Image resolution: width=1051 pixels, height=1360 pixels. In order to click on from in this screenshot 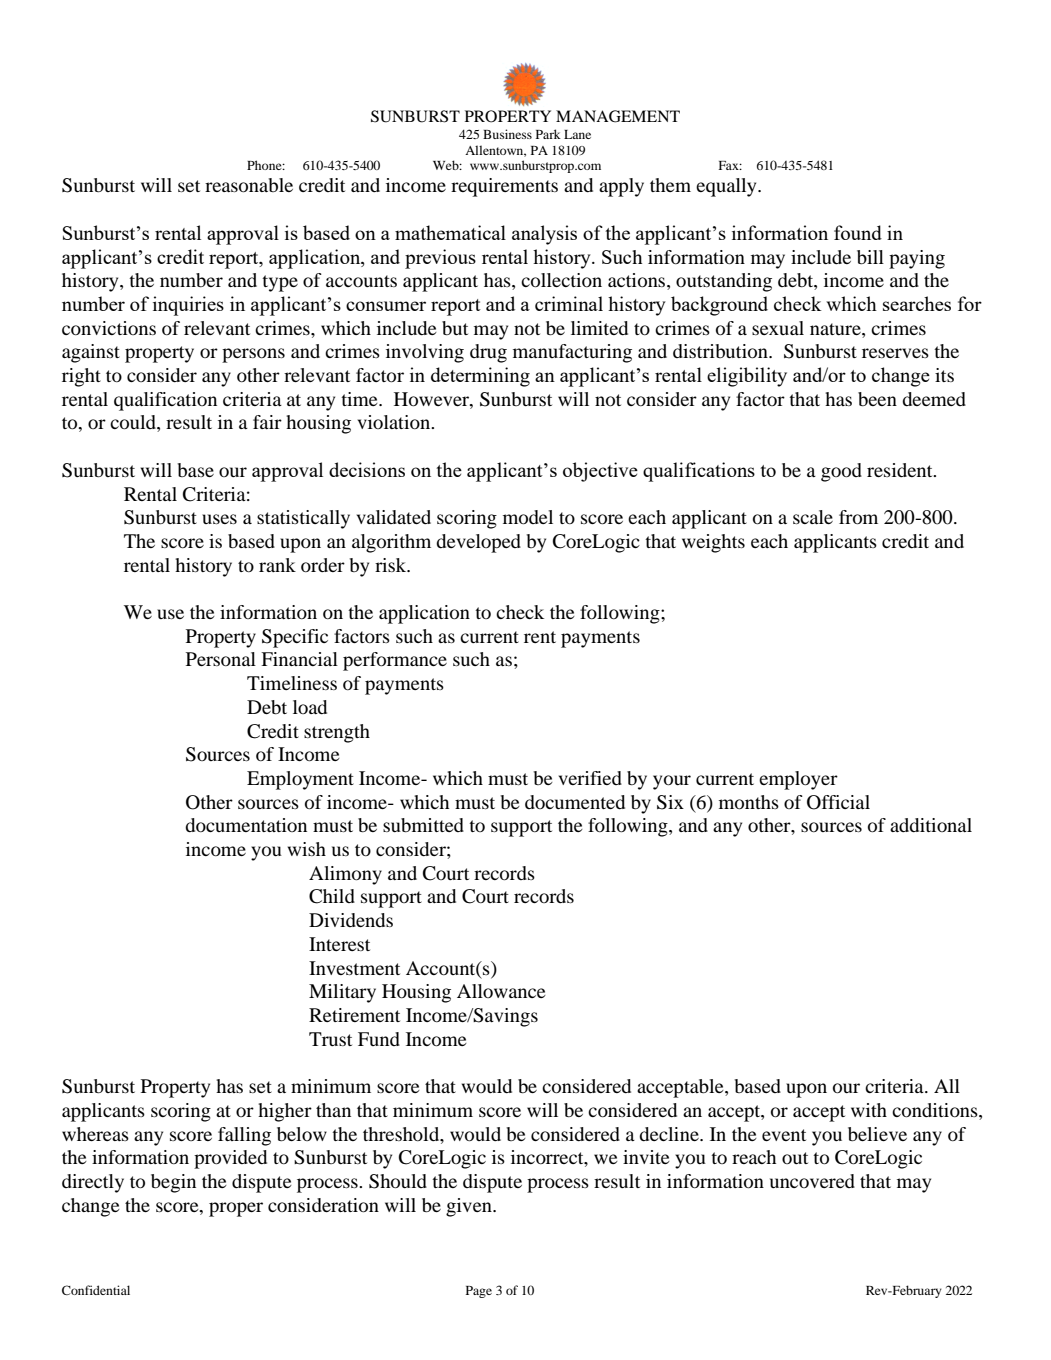, I will do `click(858, 517)`.
